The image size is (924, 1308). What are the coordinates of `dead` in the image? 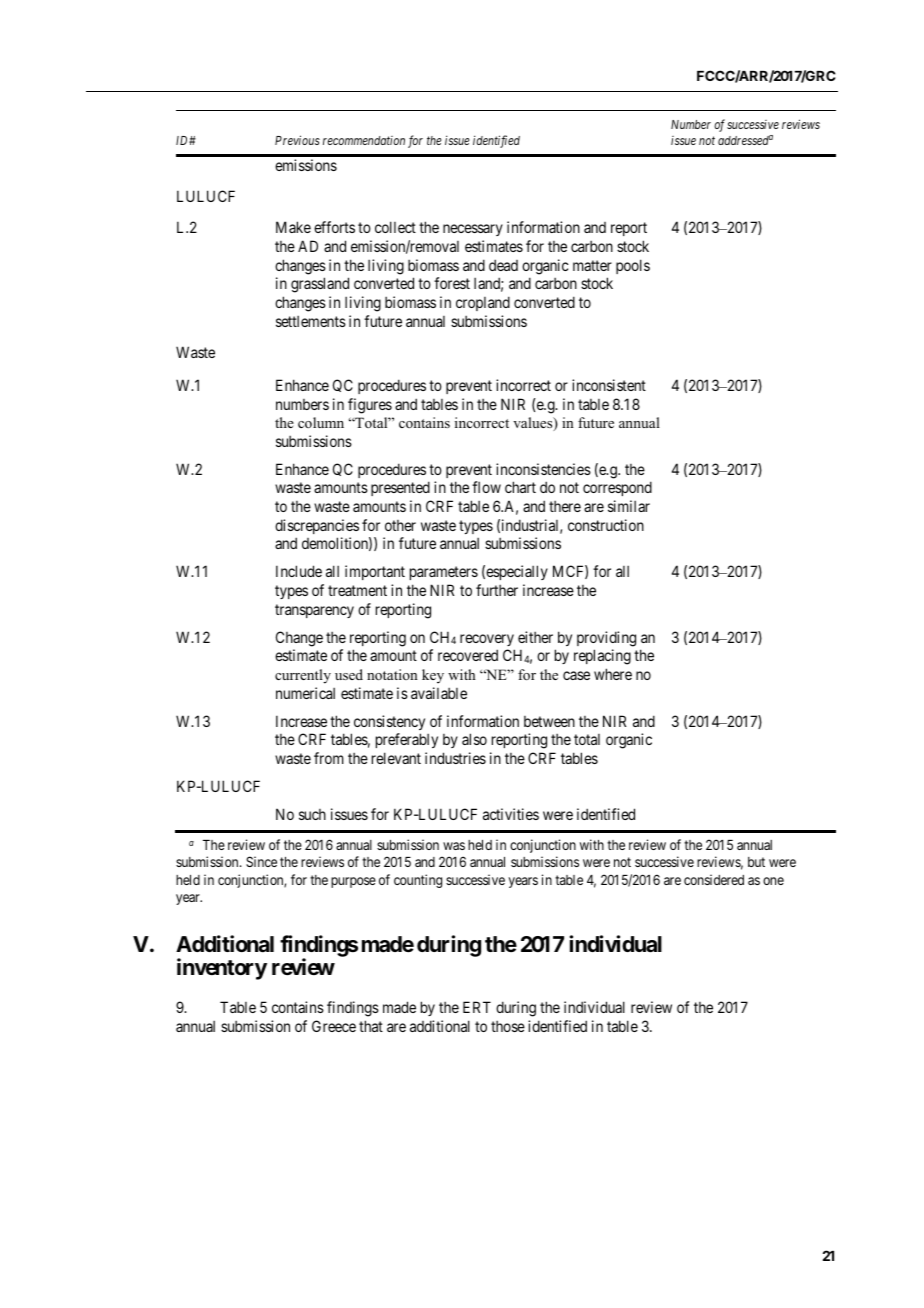 It's located at (503, 265).
